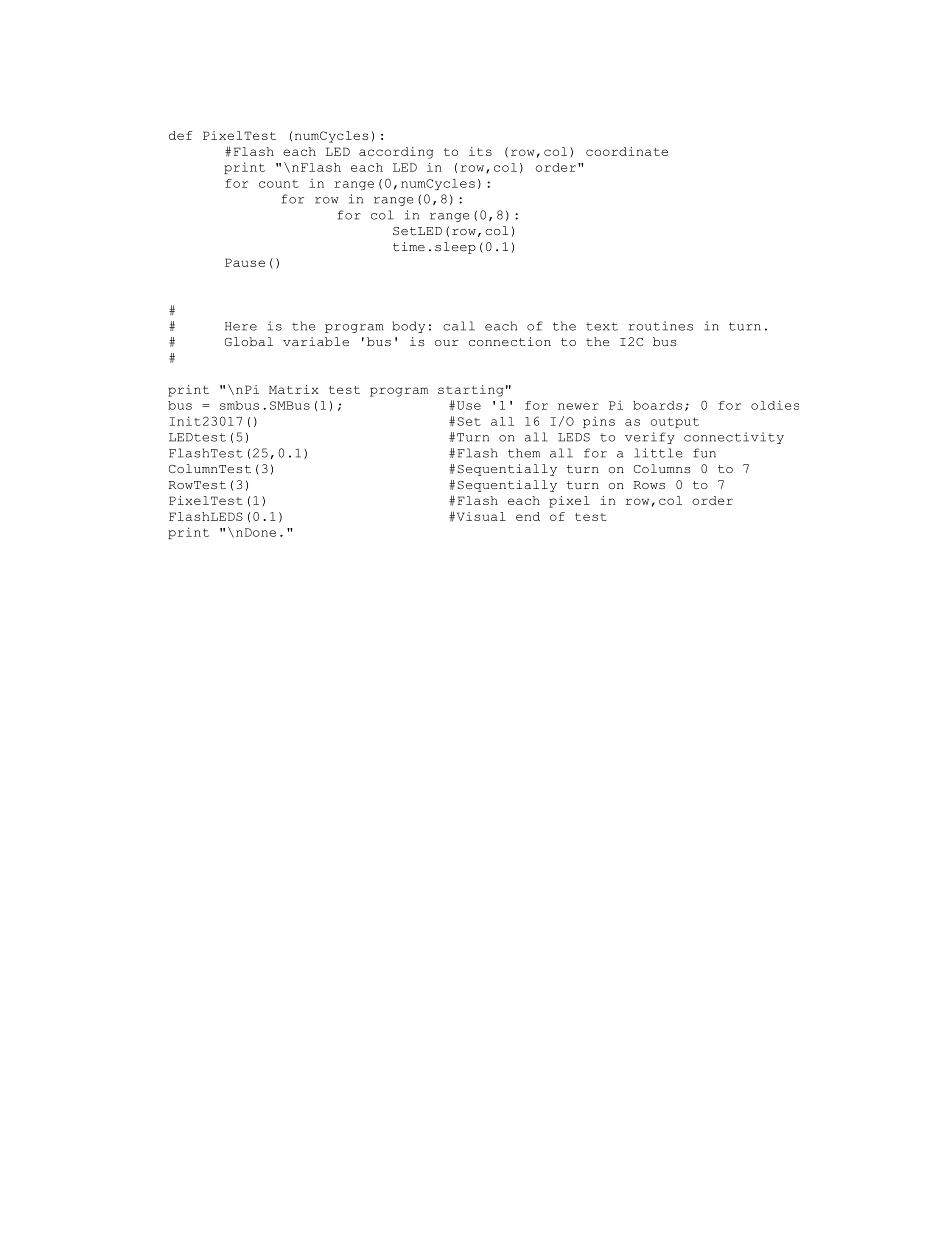  What do you see at coordinates (459, 326) in the page?
I see `call` at bounding box center [459, 326].
